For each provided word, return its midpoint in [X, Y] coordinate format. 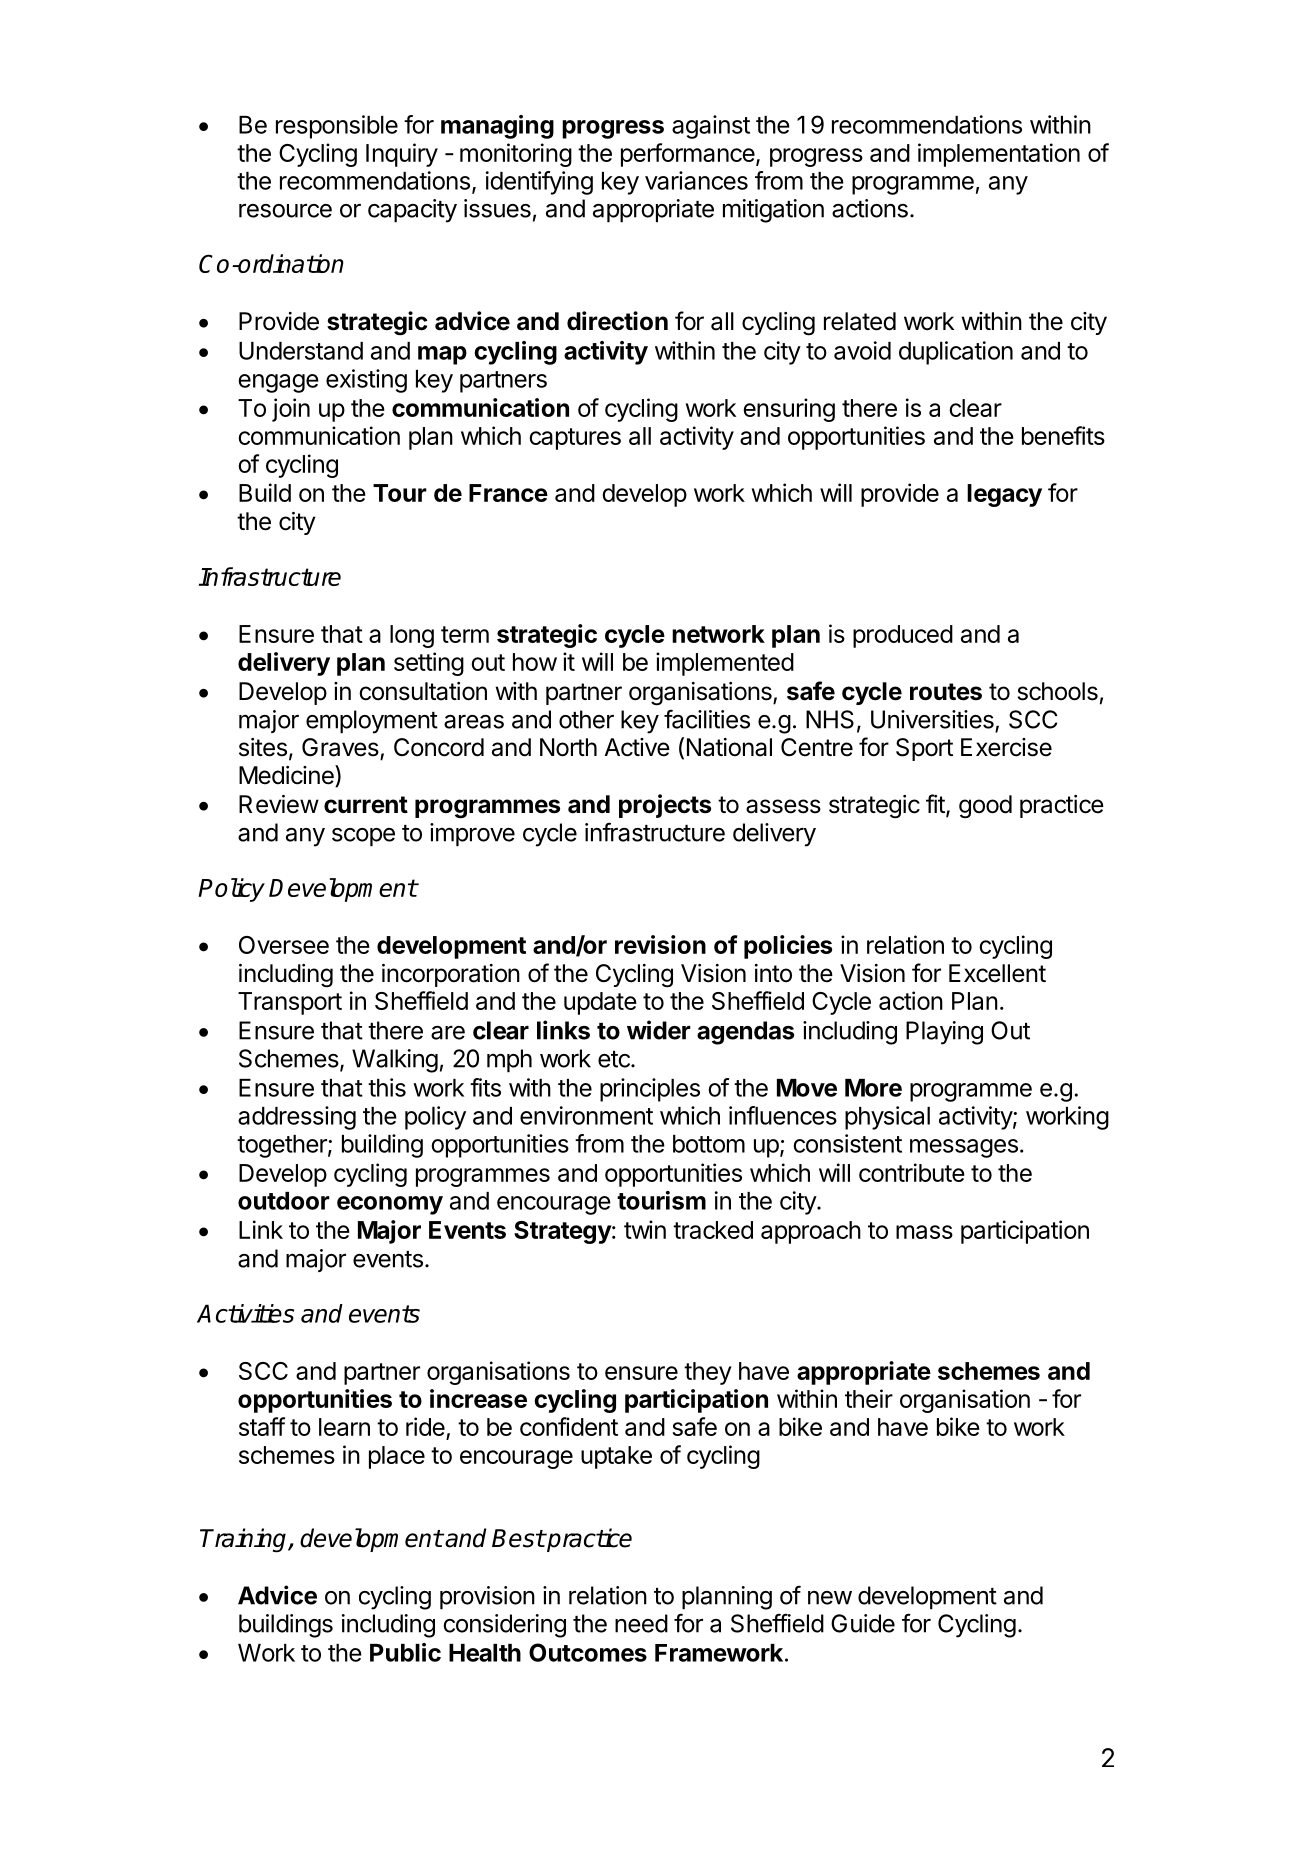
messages [964, 1148]
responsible [337, 127]
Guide [863, 1623]
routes [946, 692]
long [412, 636]
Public [405, 1652]
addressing [297, 1118]
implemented [725, 664]
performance [689, 155]
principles [650, 1090]
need [641, 1623]
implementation [999, 155]
